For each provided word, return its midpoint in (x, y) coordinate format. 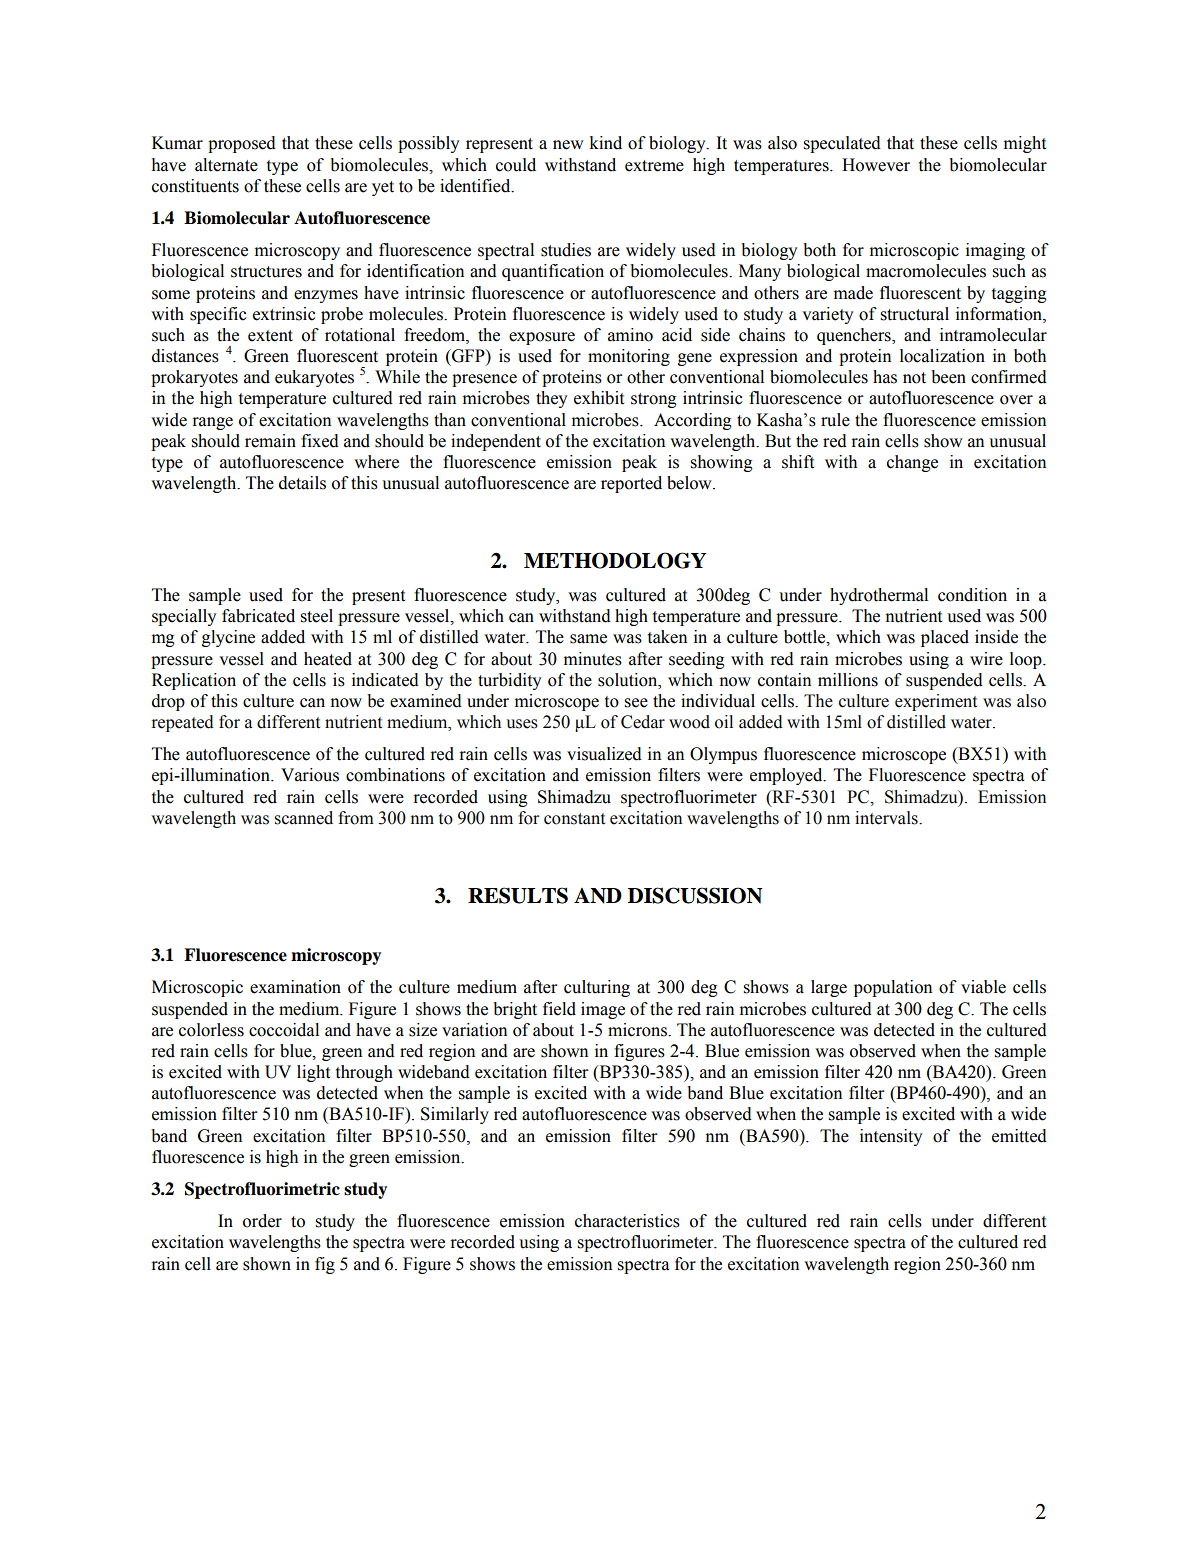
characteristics (627, 1221)
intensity (891, 1137)
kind (606, 143)
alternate (226, 165)
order (262, 1221)
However (876, 165)
